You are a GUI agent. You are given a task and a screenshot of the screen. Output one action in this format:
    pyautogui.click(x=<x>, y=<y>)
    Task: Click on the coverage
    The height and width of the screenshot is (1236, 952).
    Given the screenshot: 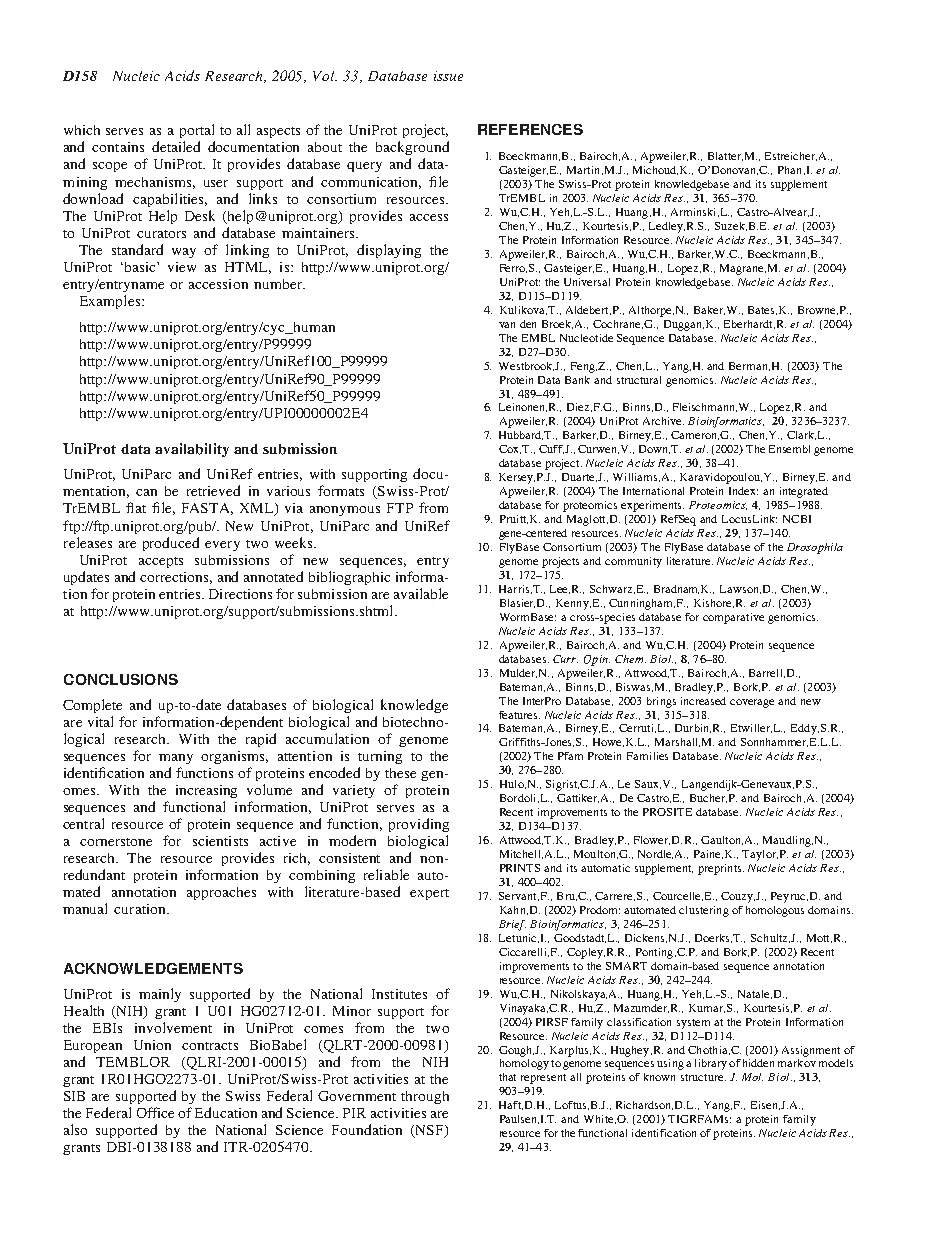 What is the action you would take?
    pyautogui.click(x=752, y=703)
